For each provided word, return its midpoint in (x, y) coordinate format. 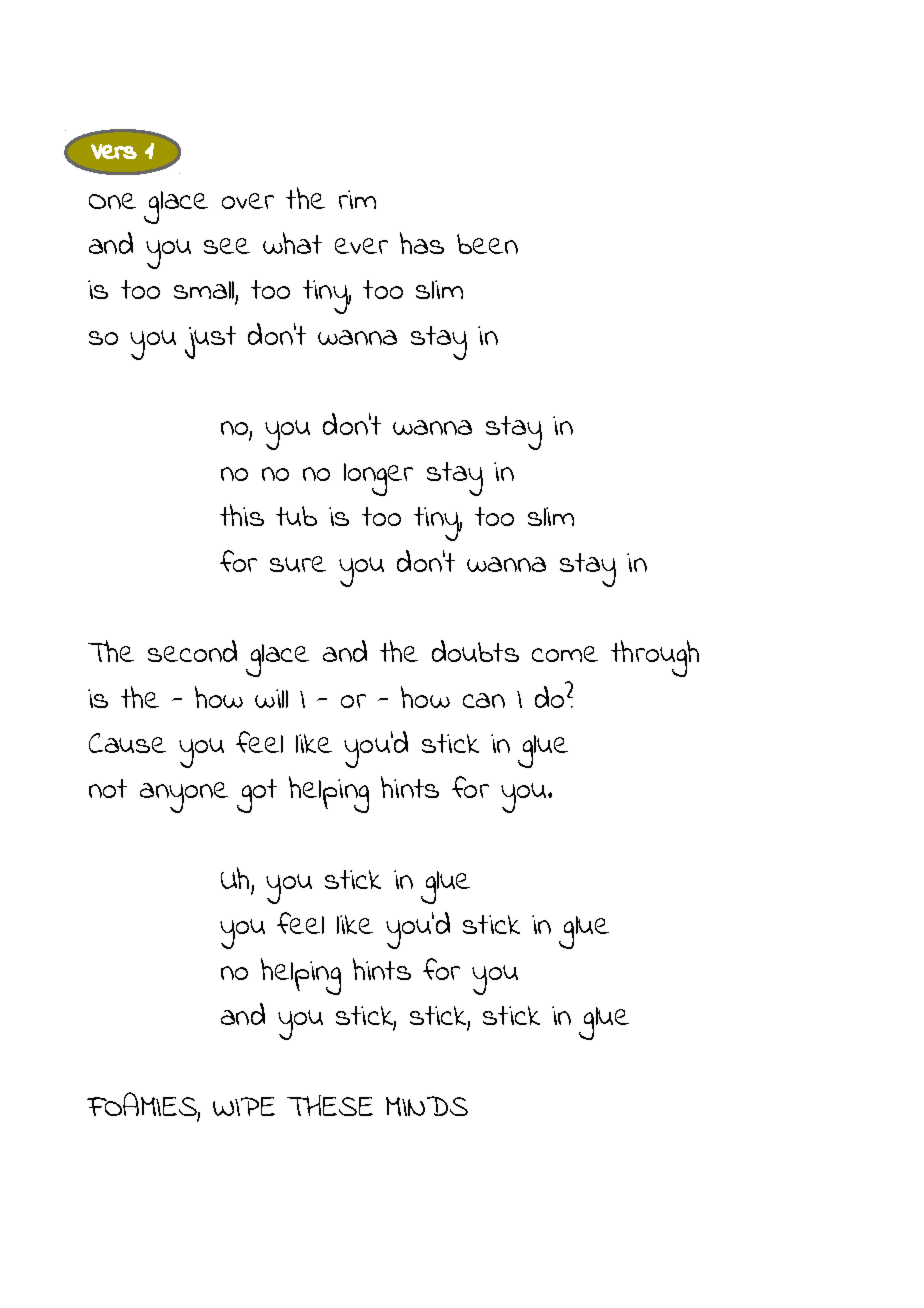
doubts (475, 651)
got (257, 796)
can (484, 700)
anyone (184, 797)
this (242, 515)
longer (378, 479)
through (655, 658)
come (565, 654)
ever (361, 246)
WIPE (244, 1106)
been (487, 244)
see (227, 246)
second (192, 651)
